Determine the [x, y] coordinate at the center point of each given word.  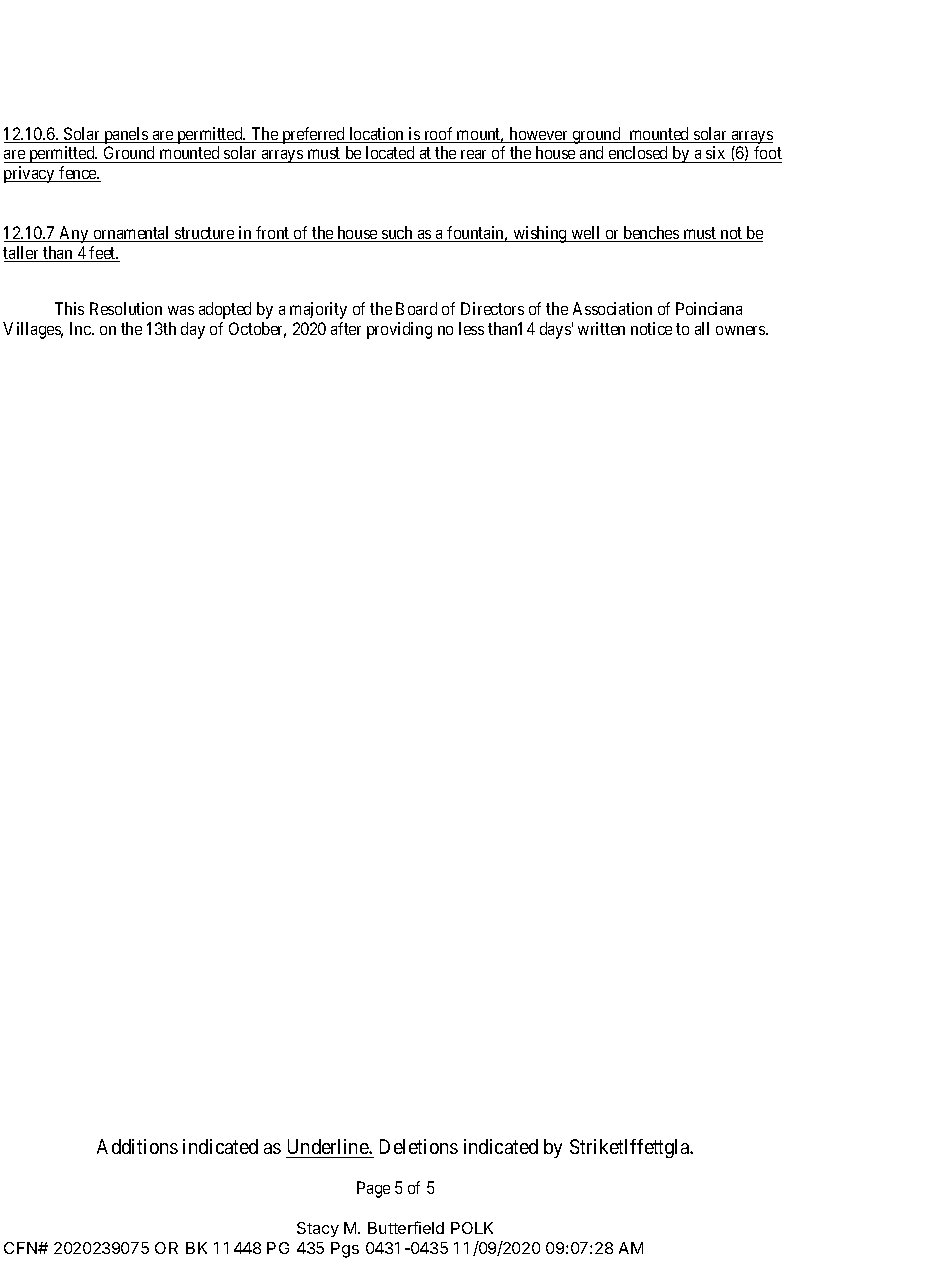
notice [651, 328]
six [716, 154]
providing [399, 330]
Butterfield [406, 1227]
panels [126, 135]
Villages [33, 330]
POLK [472, 1228]
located [390, 154]
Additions [137, 1146]
